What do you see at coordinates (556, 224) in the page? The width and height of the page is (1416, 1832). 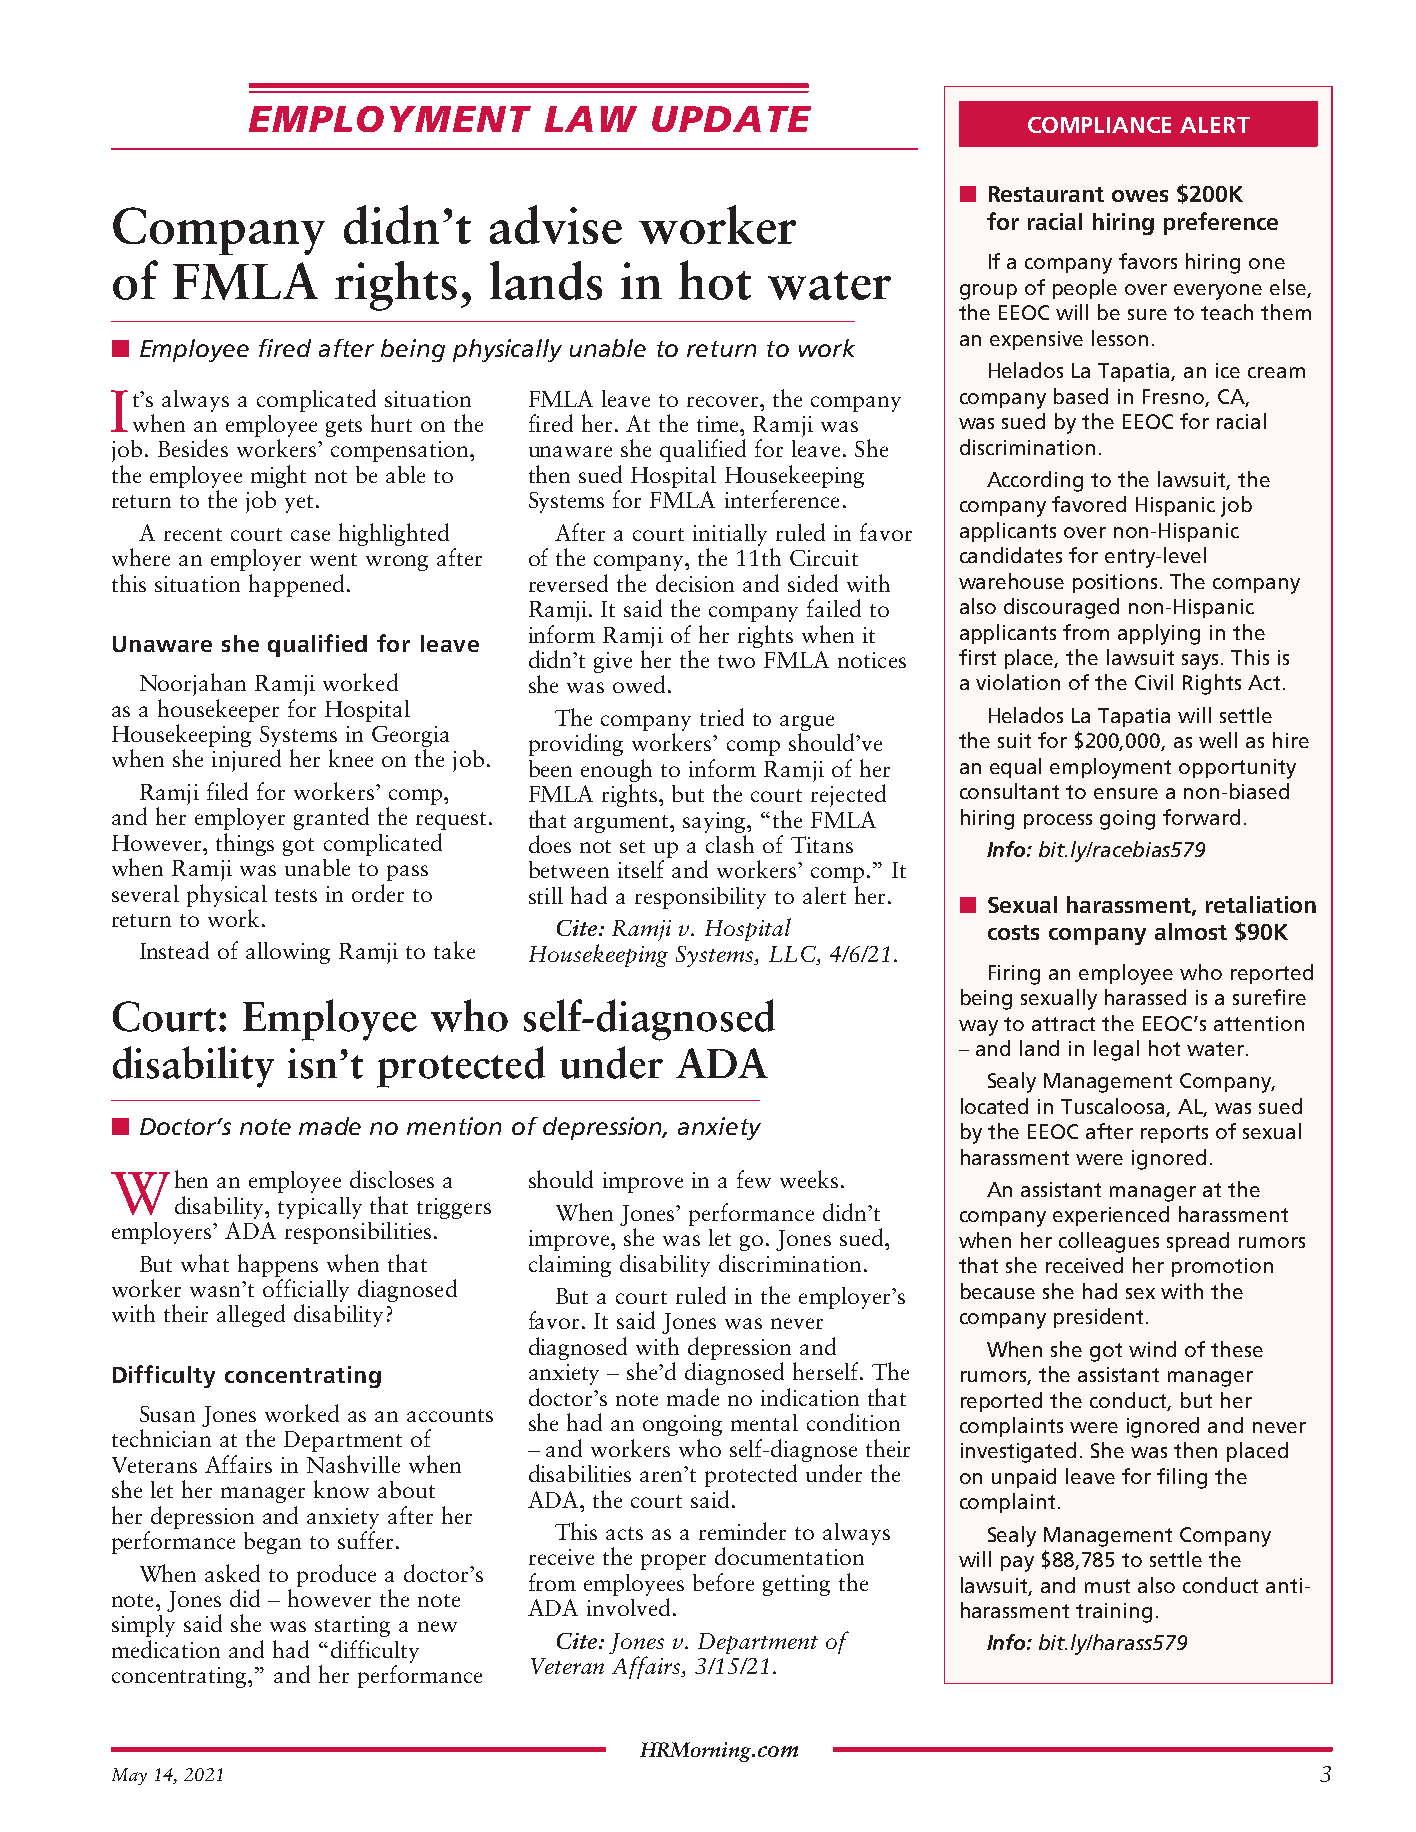 I see `advise` at bounding box center [556, 224].
